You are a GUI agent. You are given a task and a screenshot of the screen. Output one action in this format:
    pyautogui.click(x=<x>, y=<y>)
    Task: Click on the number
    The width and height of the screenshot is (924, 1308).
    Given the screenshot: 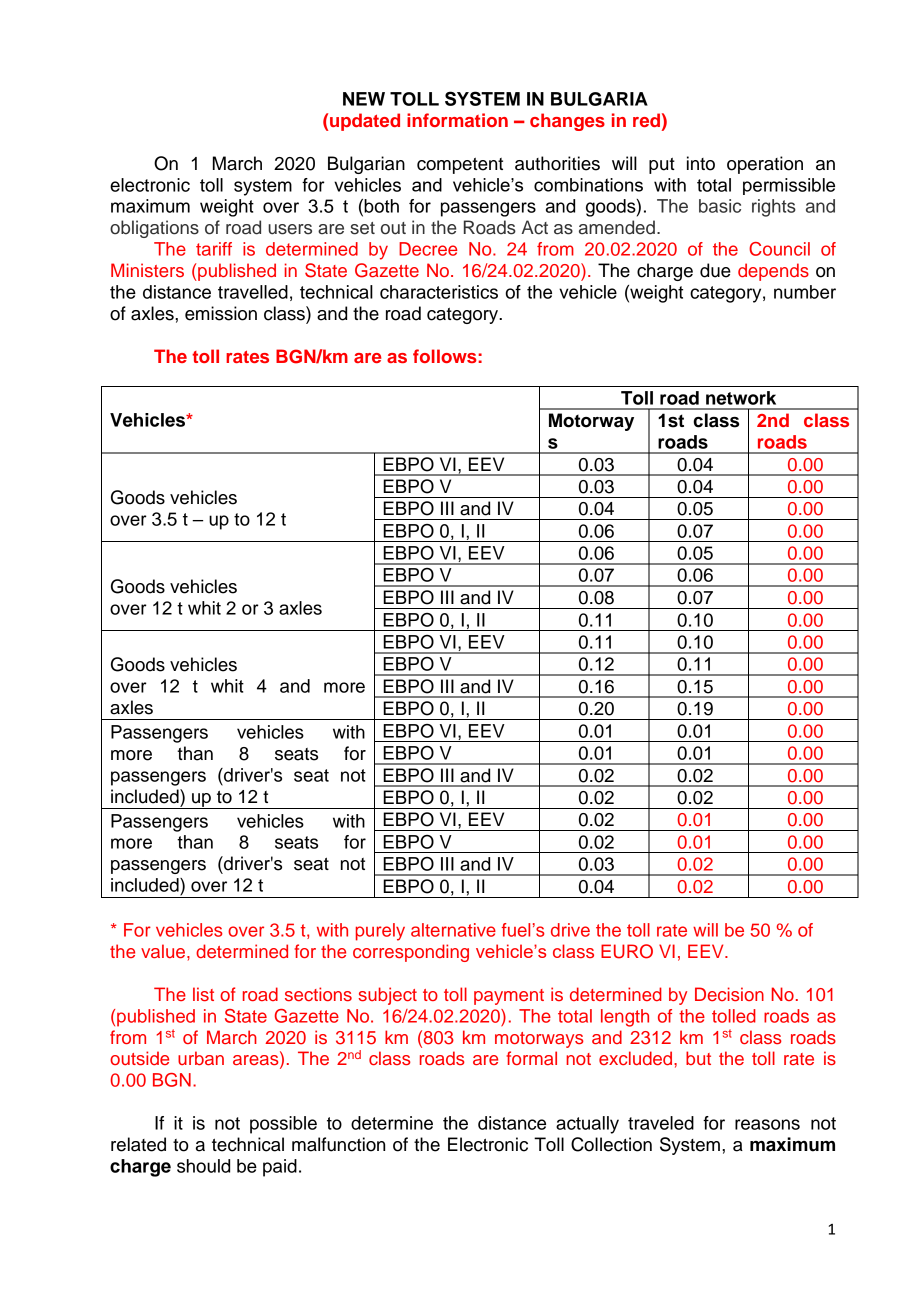 What is the action you would take?
    pyautogui.click(x=805, y=292)
